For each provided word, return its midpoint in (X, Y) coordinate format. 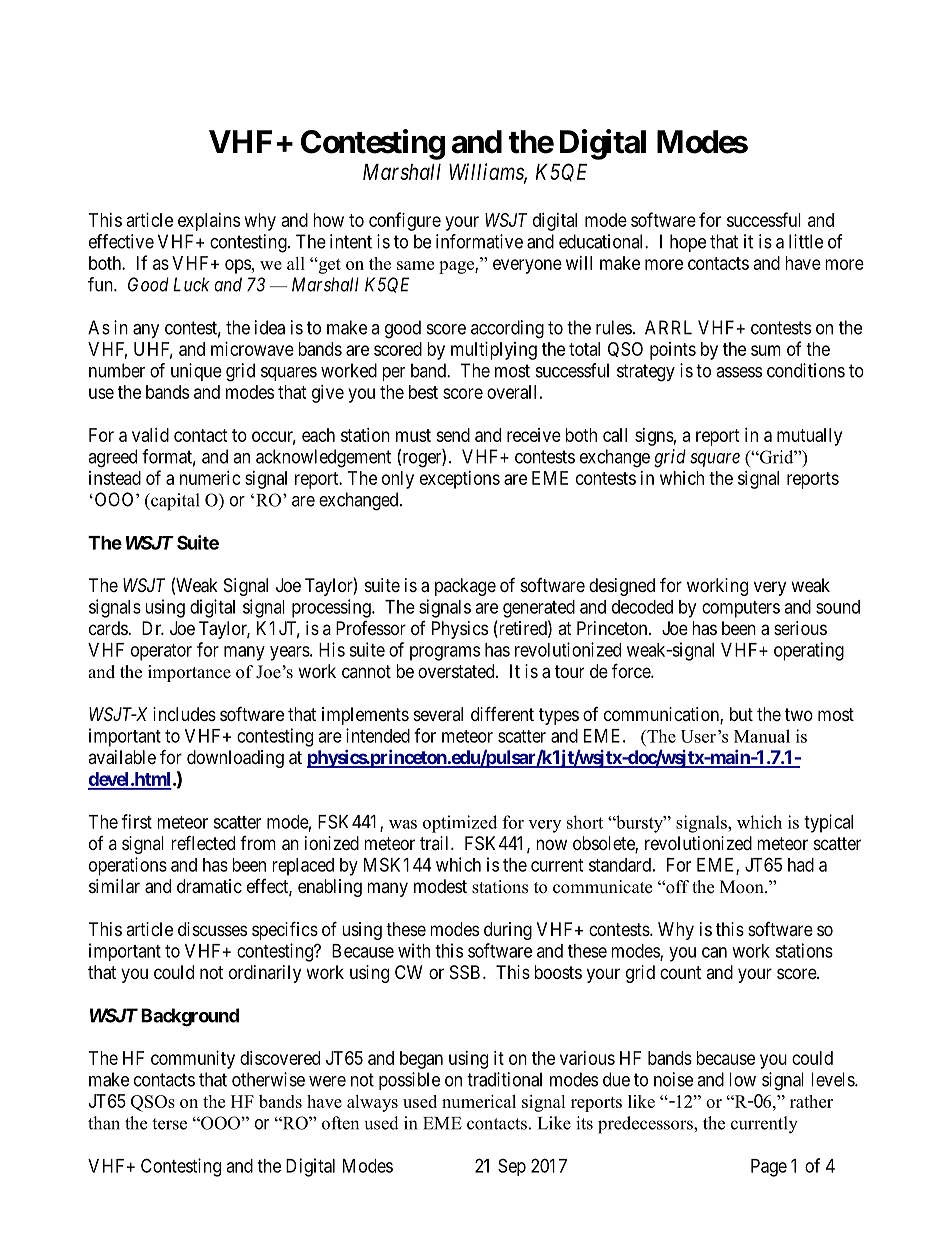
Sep (512, 1167)
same (415, 265)
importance (189, 673)
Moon (743, 887)
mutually (809, 437)
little (806, 241)
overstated (457, 671)
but (741, 714)
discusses (212, 929)
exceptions (460, 480)
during (508, 931)
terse (169, 1124)
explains (209, 222)
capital (174, 502)
